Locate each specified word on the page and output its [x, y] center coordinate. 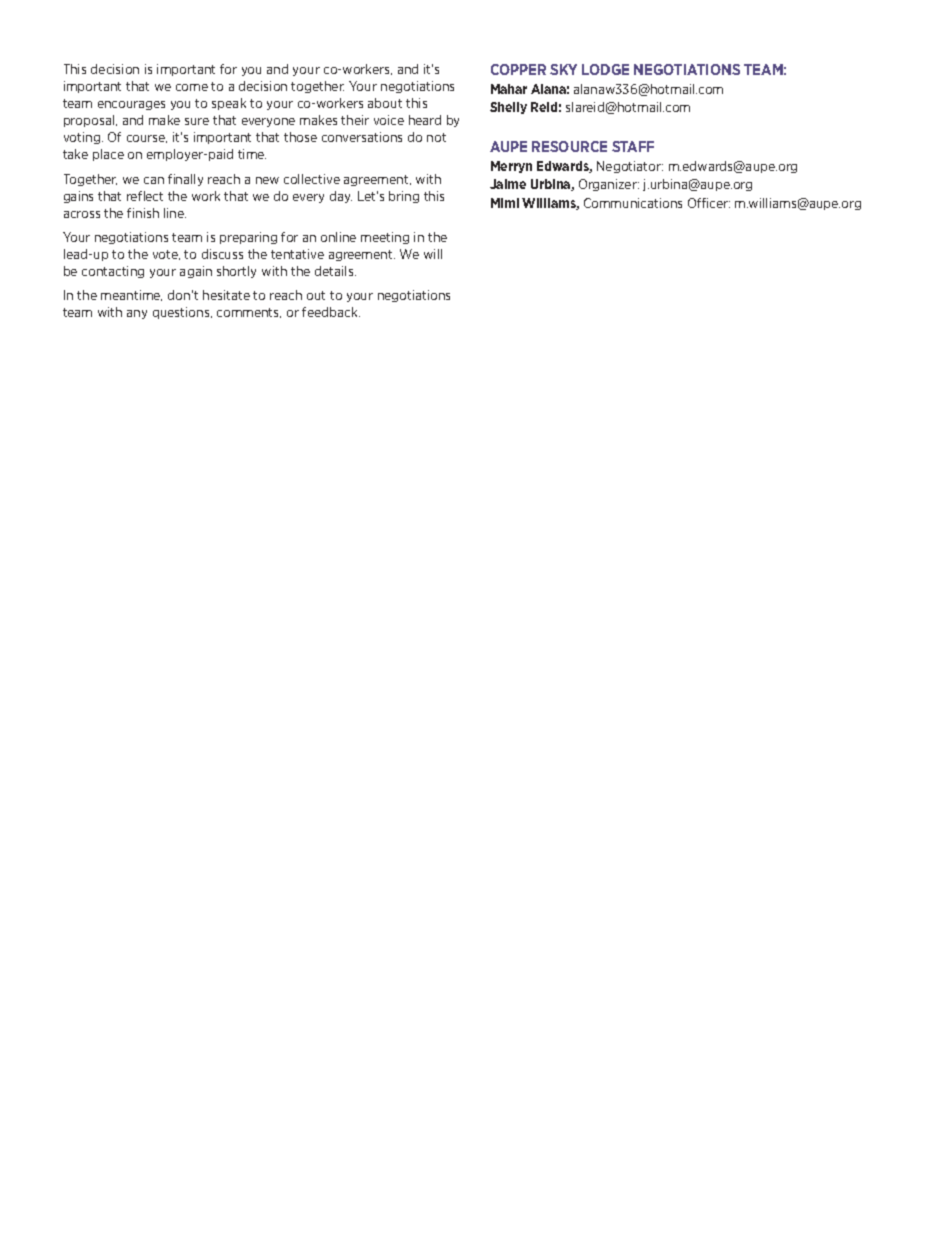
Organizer [609, 185]
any [137, 314]
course [147, 139]
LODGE [605, 69]
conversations [362, 137]
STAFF [633, 146]
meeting [385, 238]
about [385, 103]
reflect [145, 196]
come [192, 87]
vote [166, 255]
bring [404, 197]
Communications [633, 203]
